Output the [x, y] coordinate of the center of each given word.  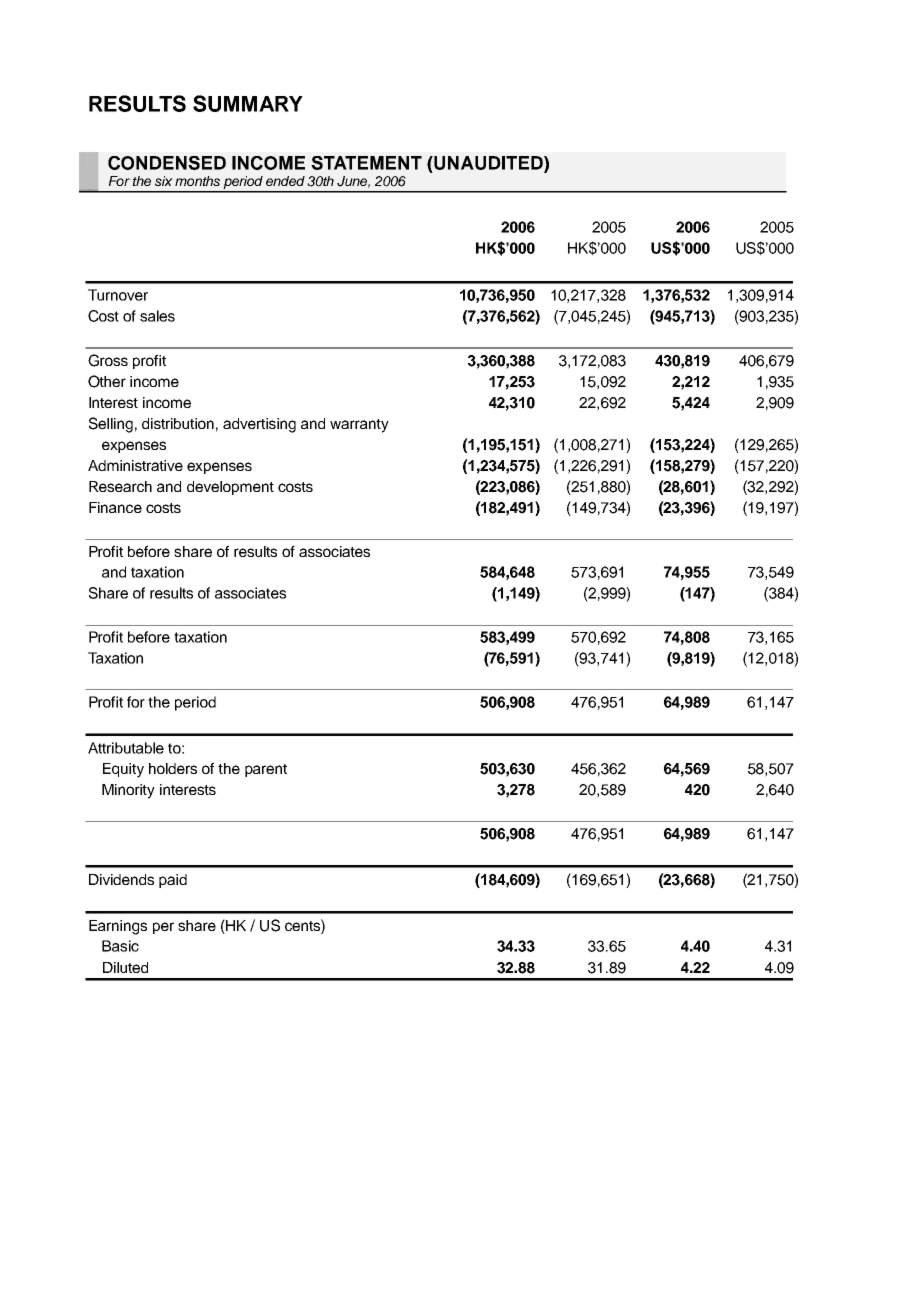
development [230, 488]
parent [266, 770]
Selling [111, 425]
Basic [120, 946]
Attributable [126, 748]
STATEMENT [366, 163]
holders [173, 768]
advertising [259, 425]
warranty [359, 426]
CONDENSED [167, 163]
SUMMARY [248, 103]
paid [173, 881]
